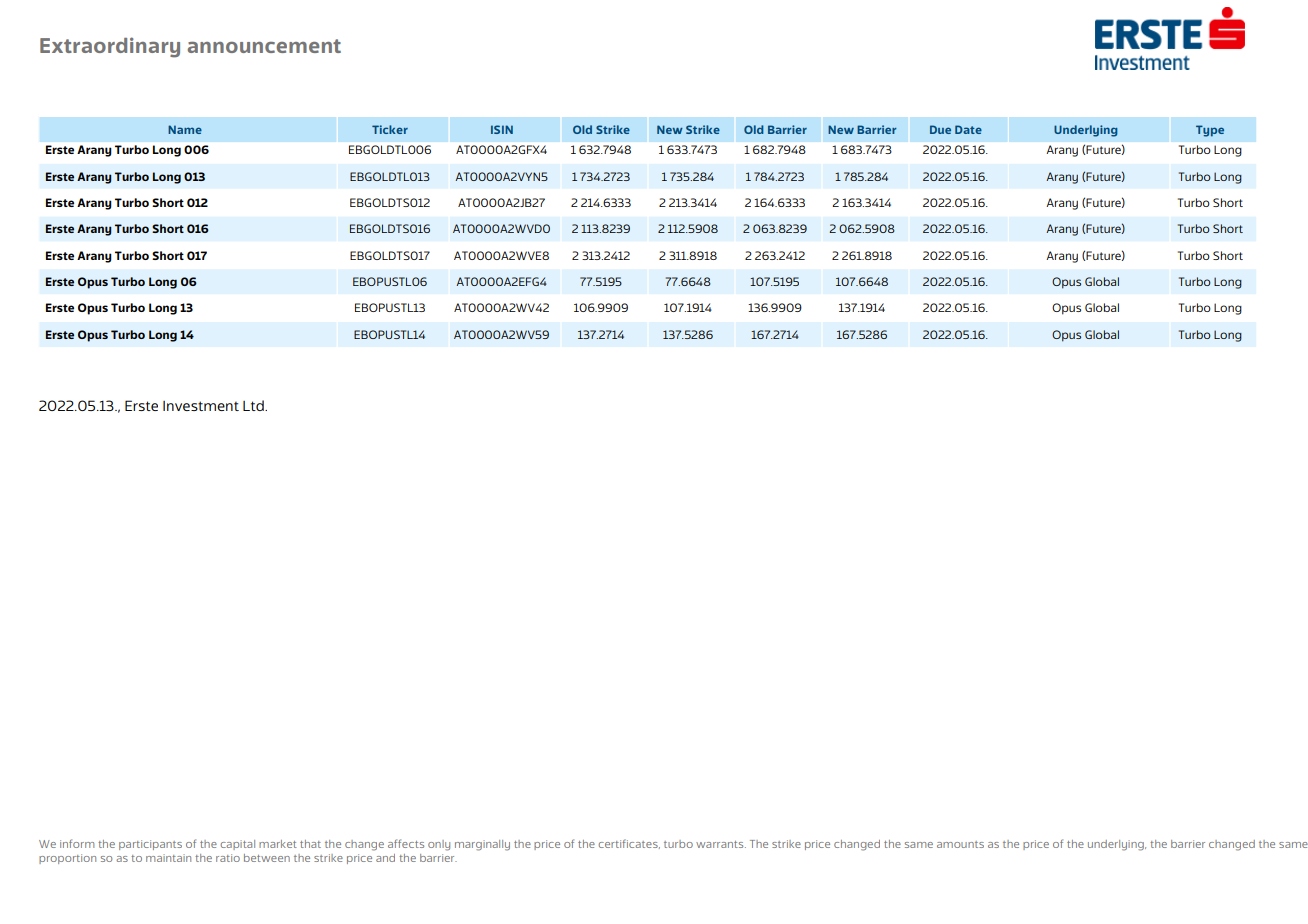 The image size is (1308, 924). Describe the element at coordinates (968, 129) in the page. I see `Date` at that location.
